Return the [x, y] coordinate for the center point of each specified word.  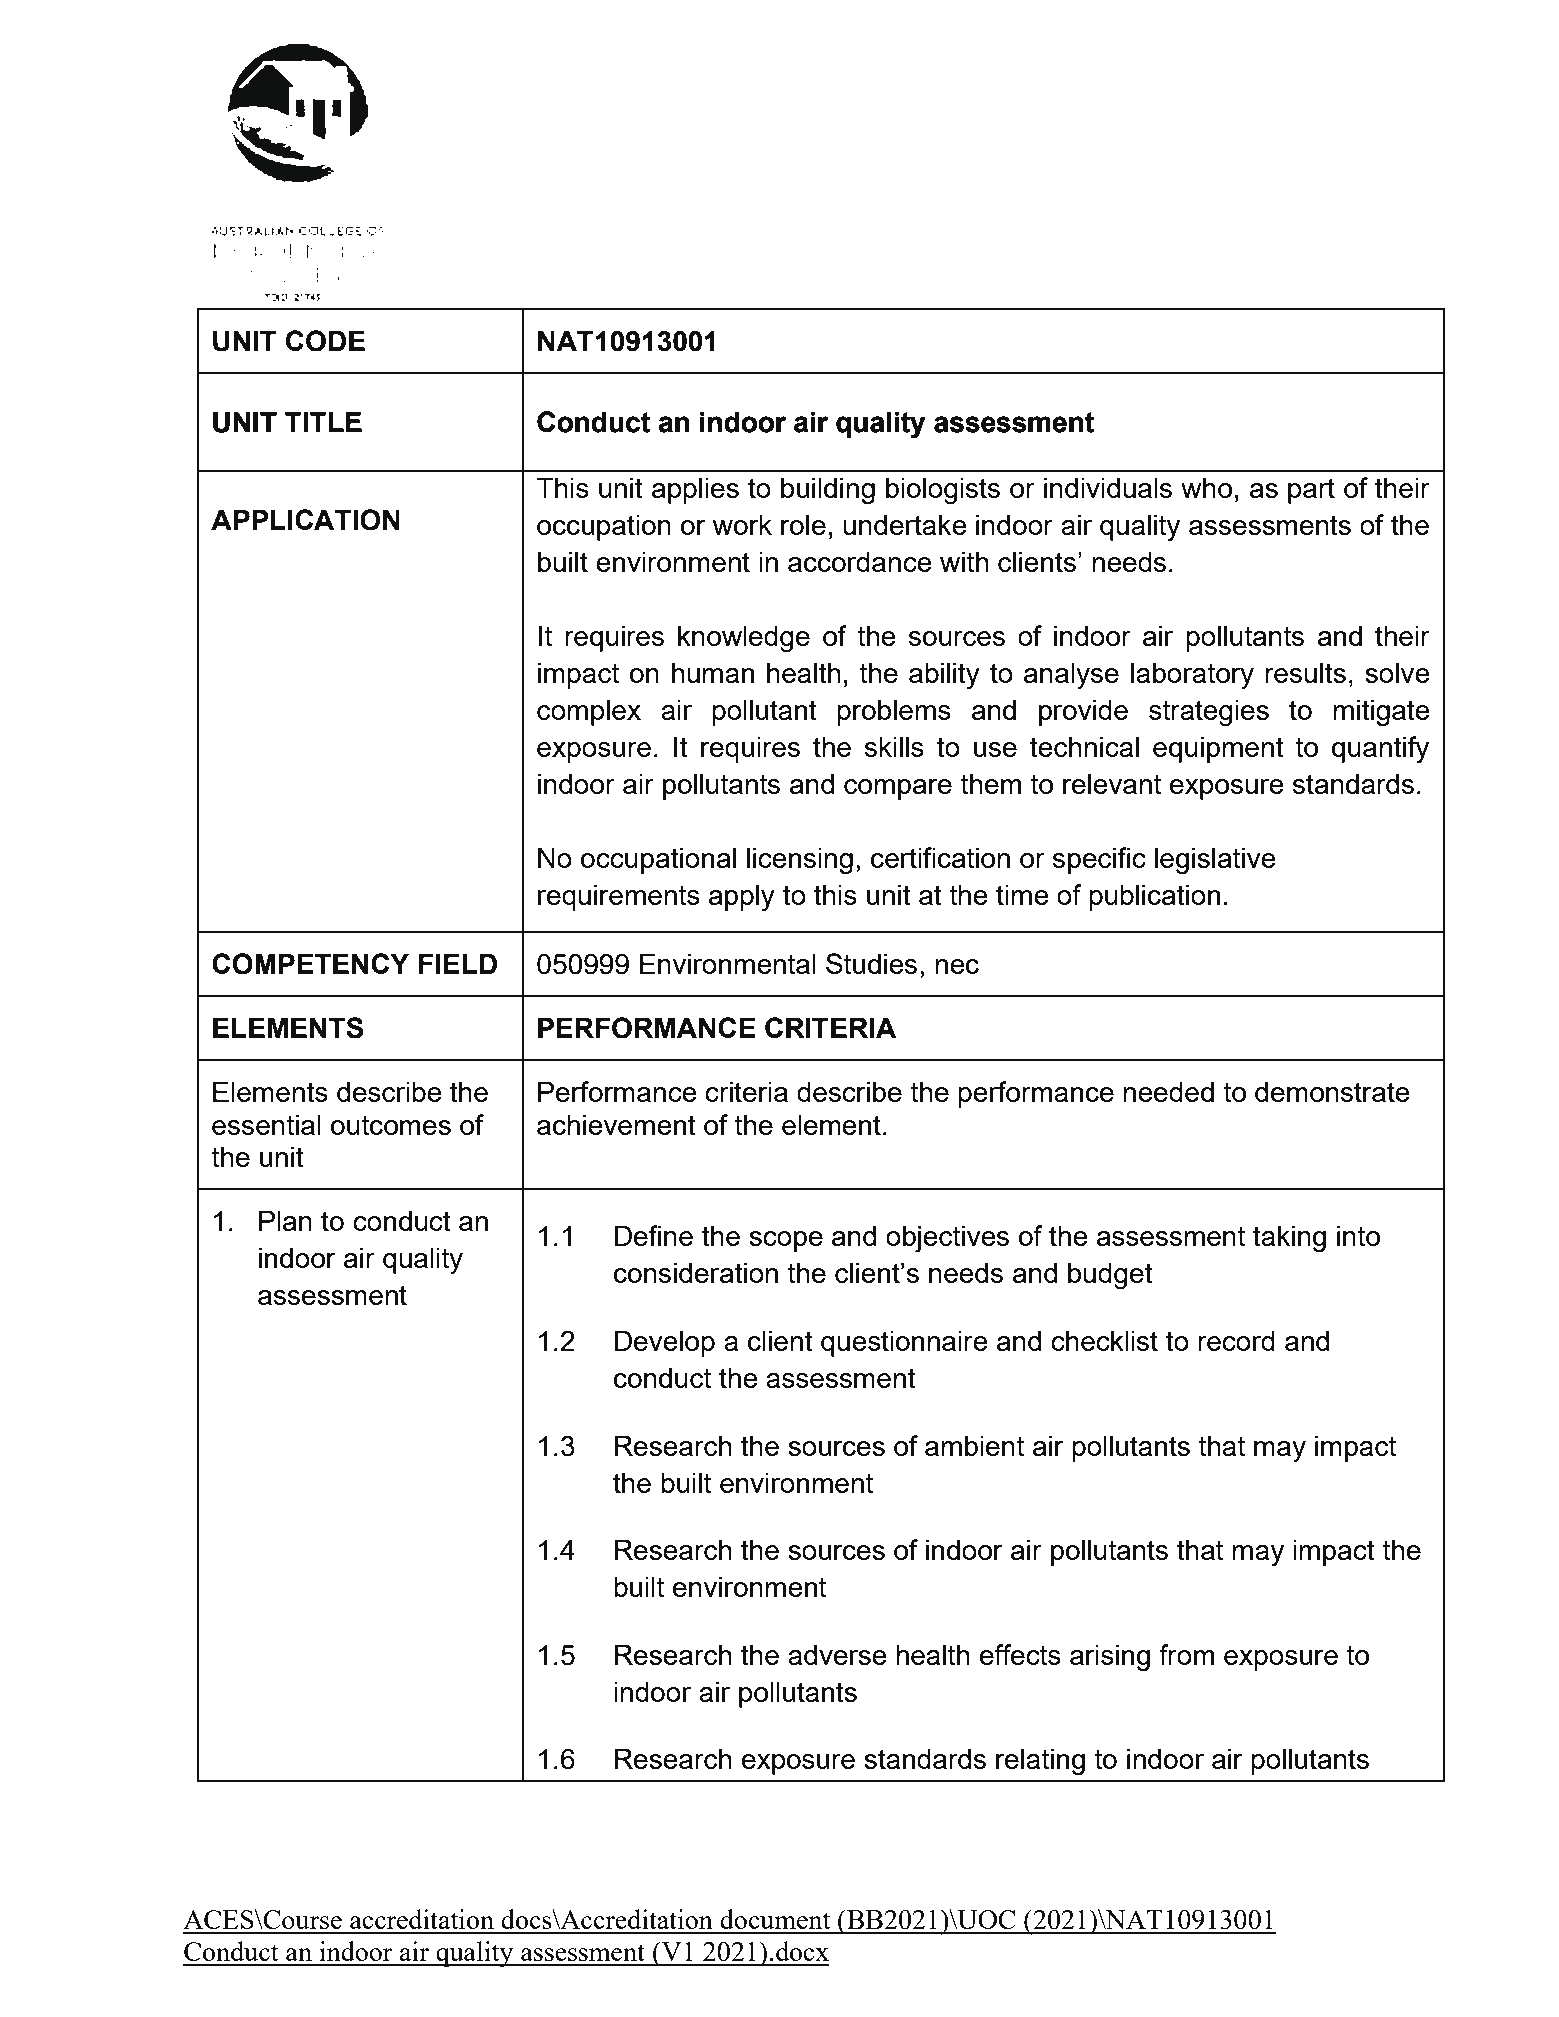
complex [589, 712]
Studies [871, 963]
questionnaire [904, 1343]
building [828, 490]
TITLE [323, 422]
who [1206, 487]
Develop [665, 1343]
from [1186, 1654]
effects [1020, 1654]
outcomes [391, 1125]
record [1236, 1340]
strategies [1209, 712]
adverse [837, 1654]
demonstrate [1332, 1091]
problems [894, 712]
